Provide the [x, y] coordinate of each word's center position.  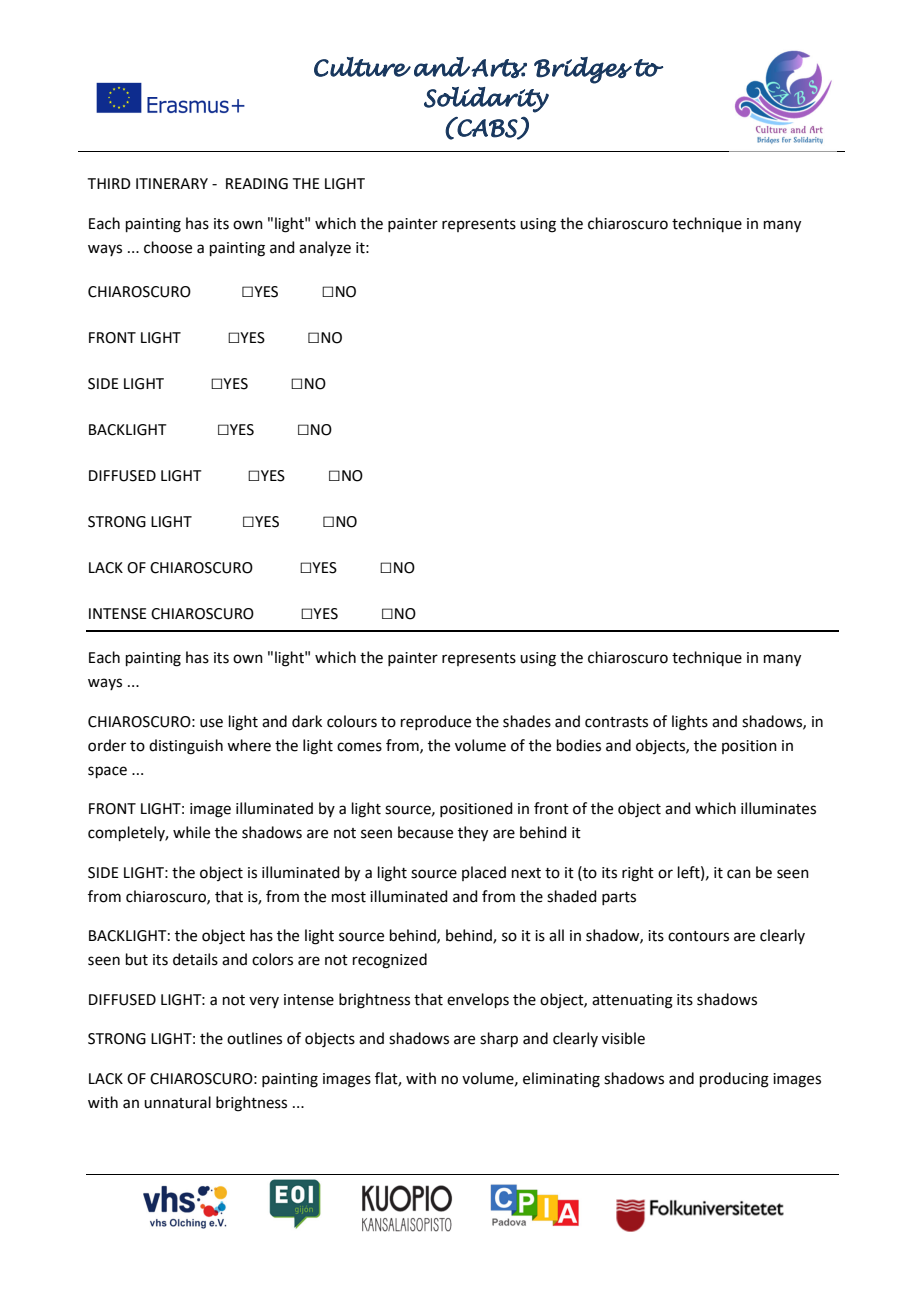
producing [734, 1080]
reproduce [436, 722]
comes [359, 747]
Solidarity [486, 100]
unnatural [177, 1102]
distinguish [186, 747]
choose [168, 247]
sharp [499, 1039]
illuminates [778, 808]
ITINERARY [172, 183]
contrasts [616, 722]
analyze [325, 248]
